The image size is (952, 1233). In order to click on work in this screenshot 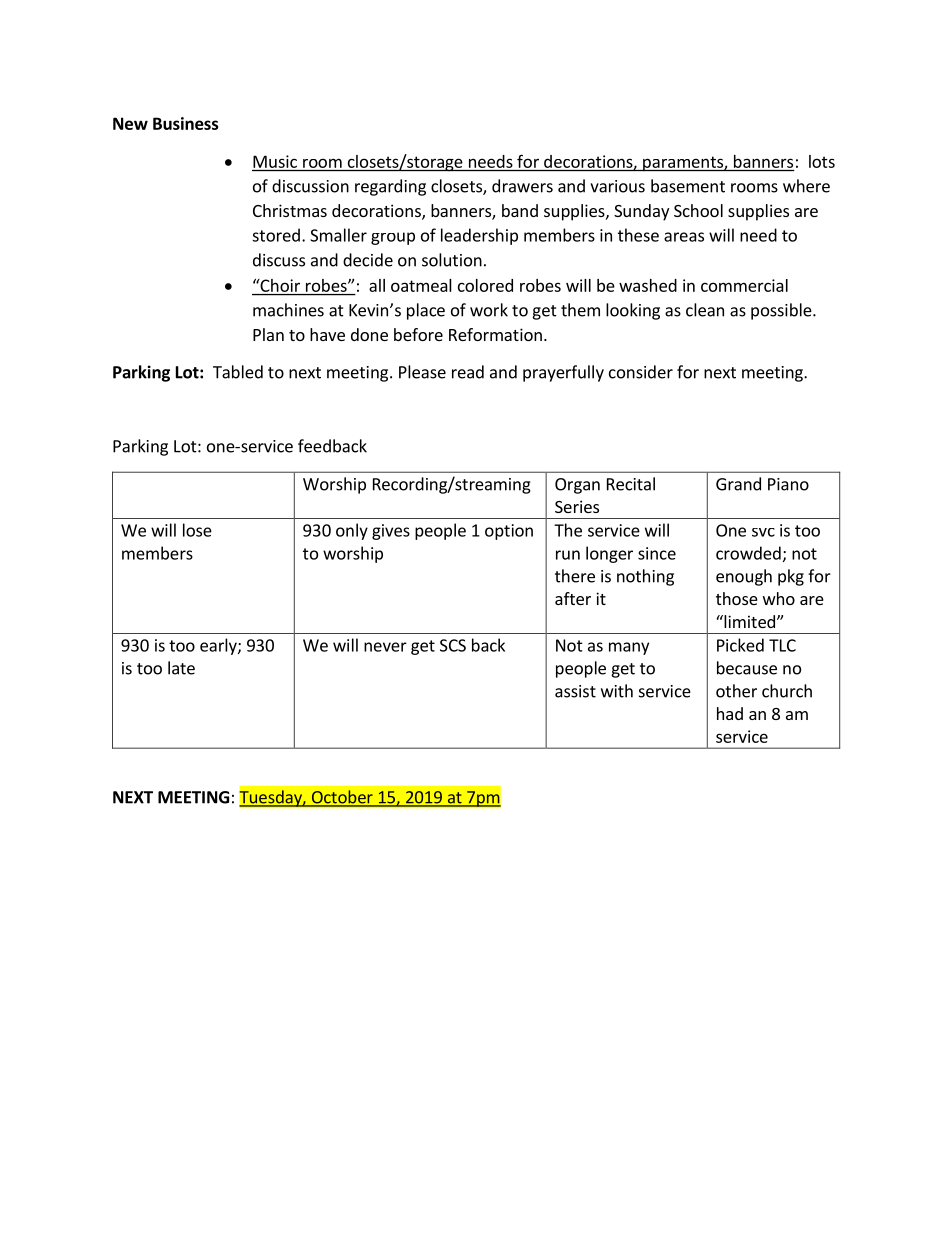, I will do `click(489, 310)`.
